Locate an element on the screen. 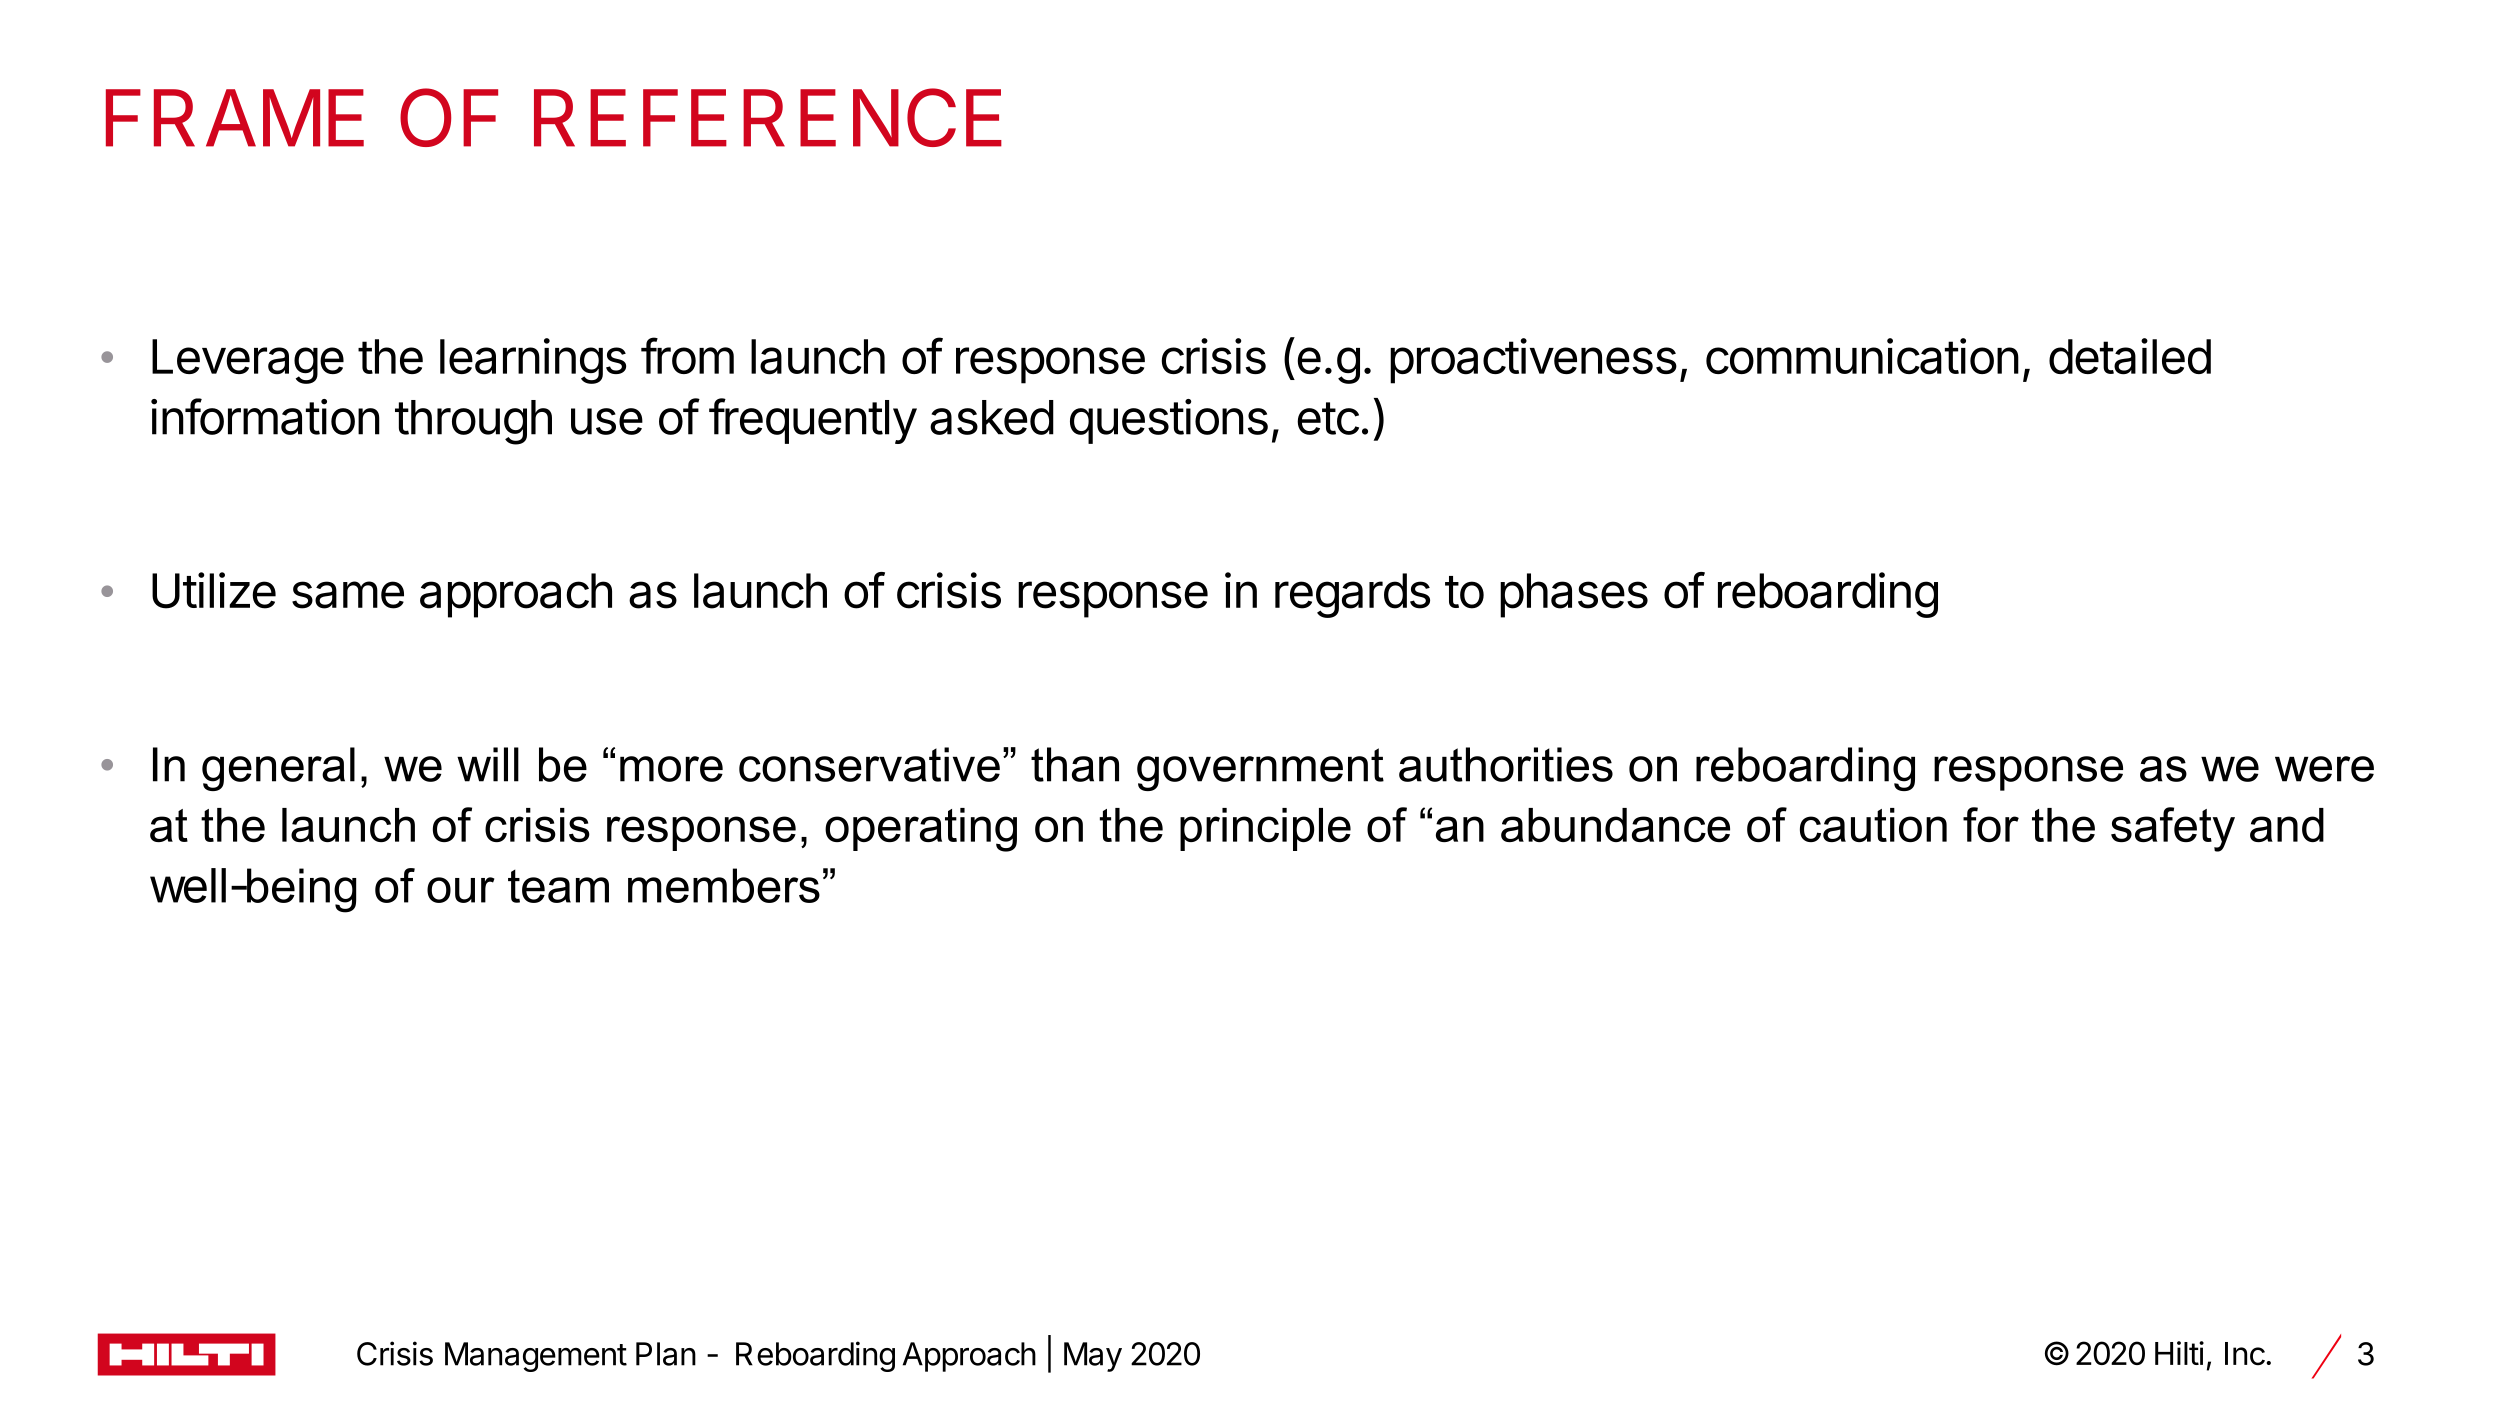  were is located at coordinates (2324, 769).
